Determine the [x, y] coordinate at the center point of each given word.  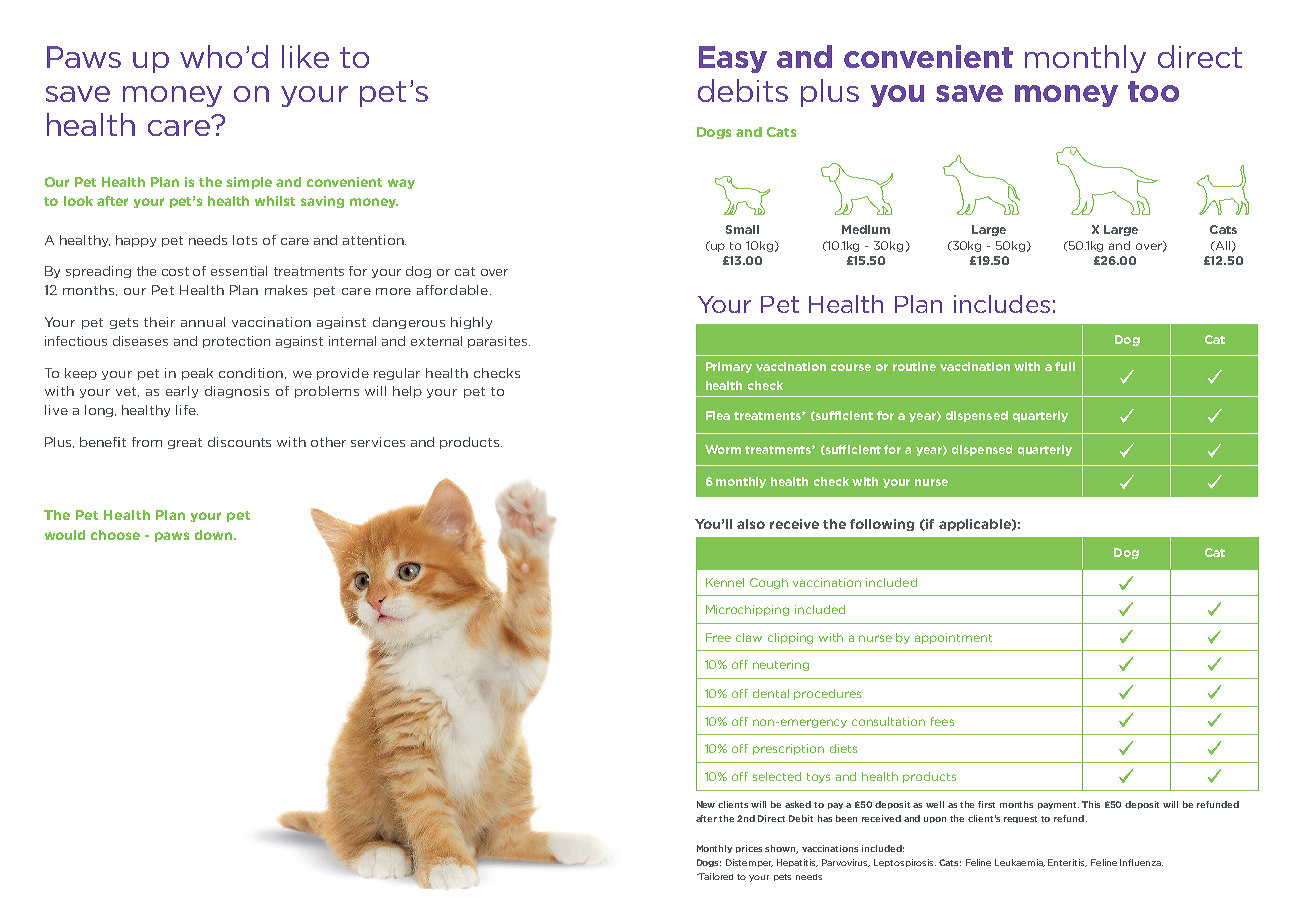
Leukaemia [1020, 863]
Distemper [749, 863]
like [305, 56]
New [706, 804]
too [1153, 91]
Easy [733, 59]
